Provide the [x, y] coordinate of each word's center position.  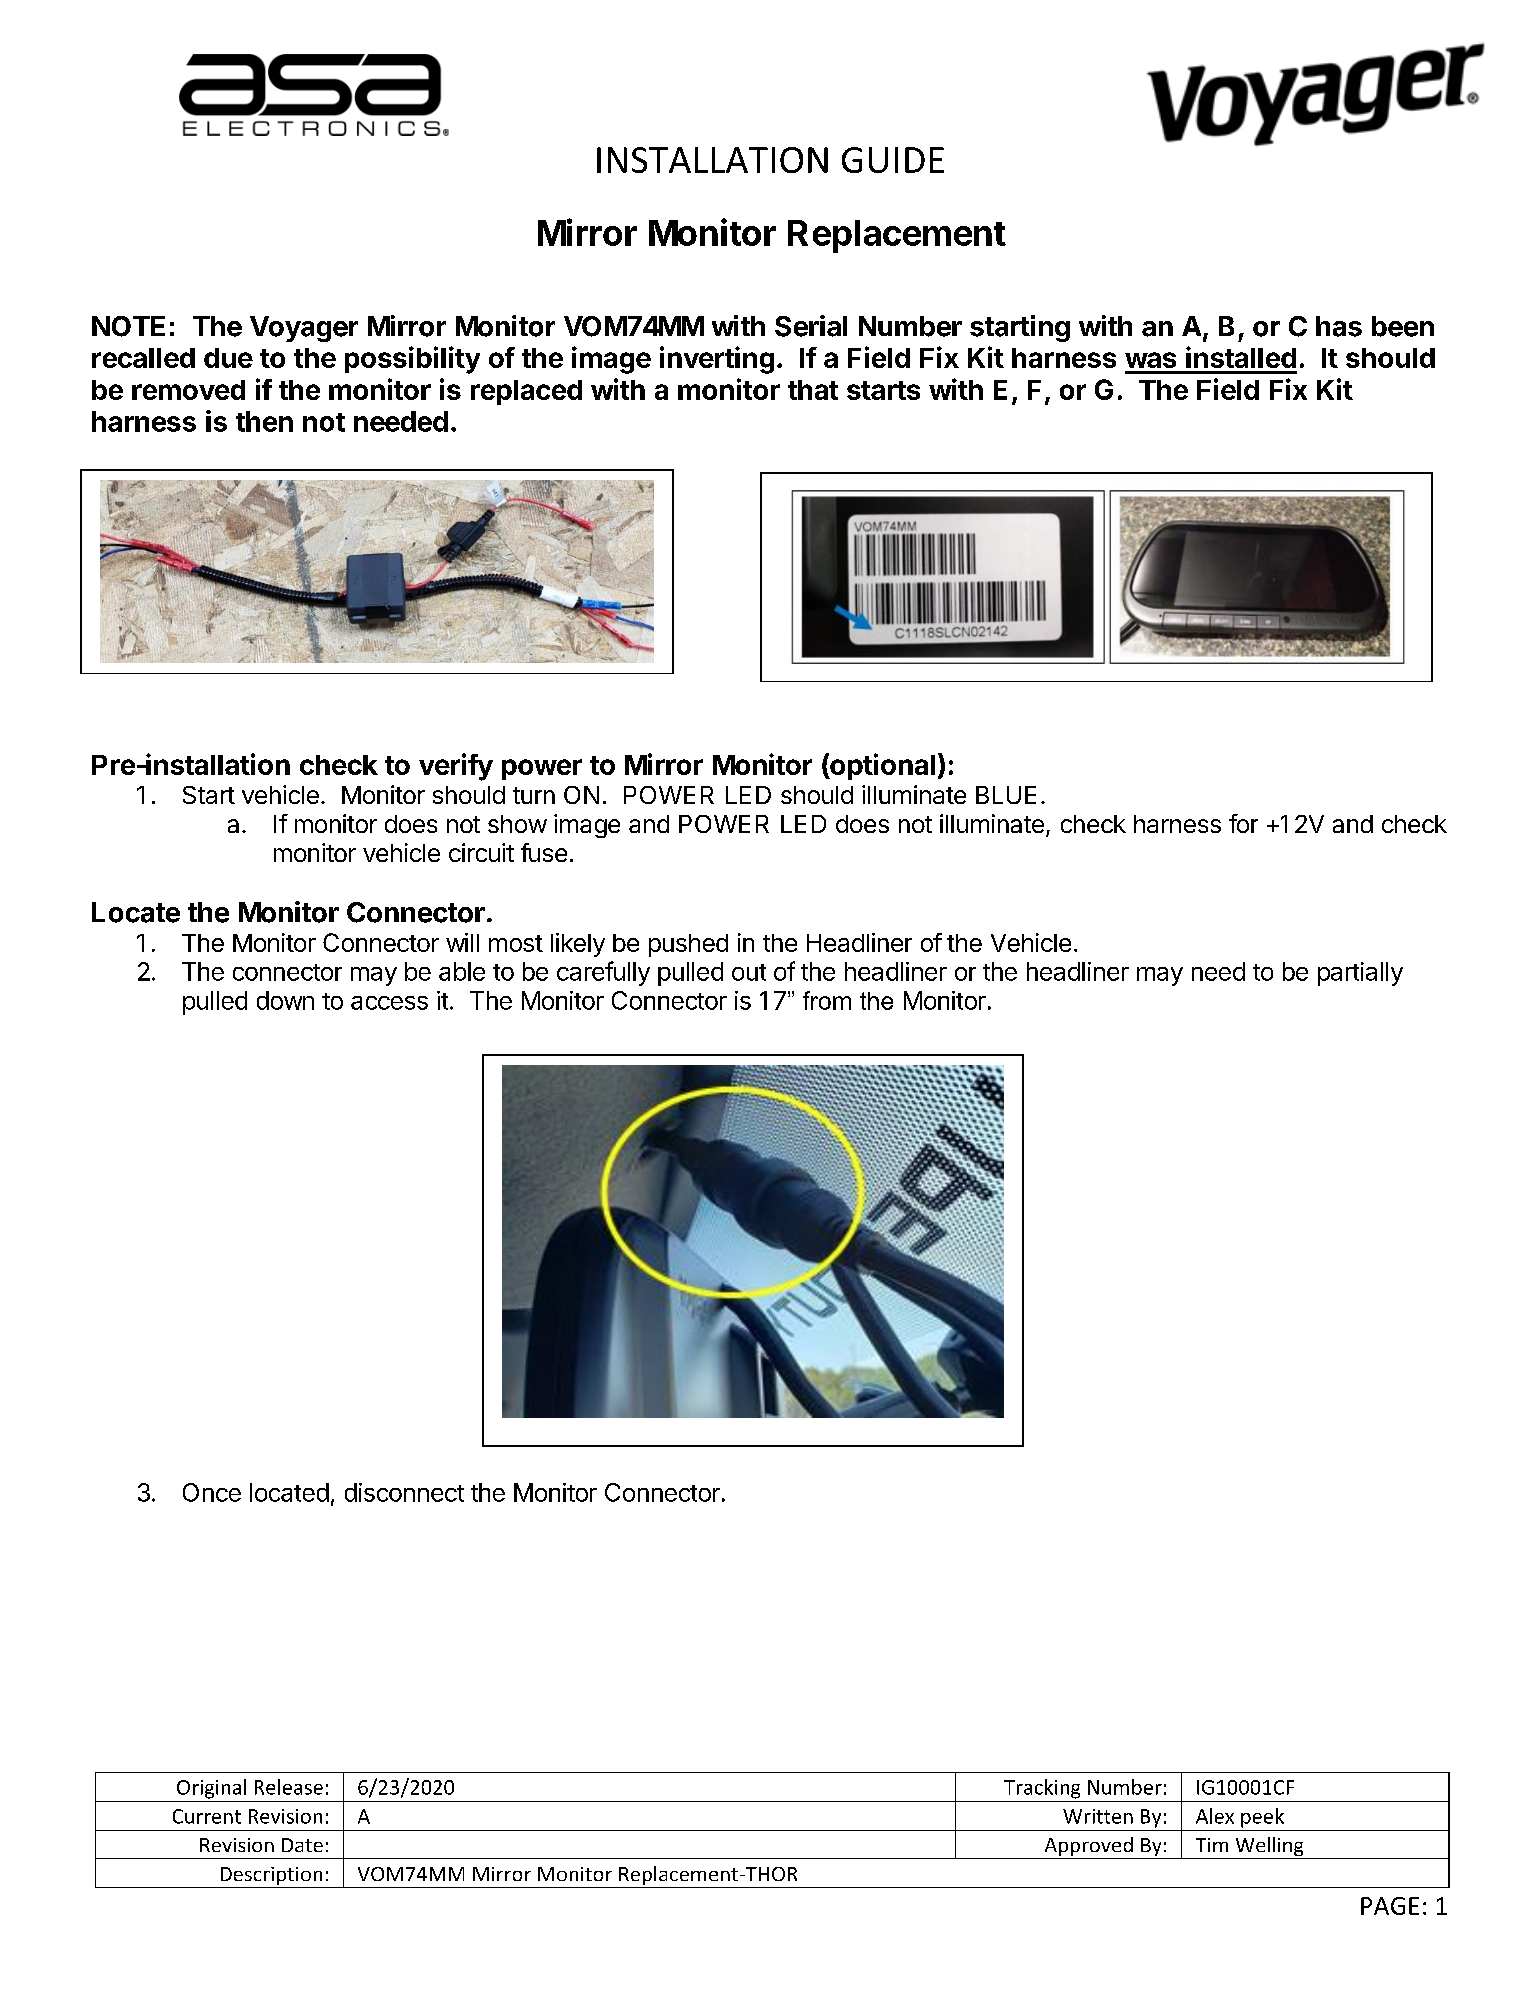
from [827, 1000]
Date [302, 1845]
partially [1360, 974]
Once [212, 1492]
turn [534, 795]
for [1243, 823]
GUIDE [893, 160]
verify [456, 767]
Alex [1215, 1816]
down [285, 1000]
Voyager [304, 329]
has [1339, 326]
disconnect [404, 1492]
